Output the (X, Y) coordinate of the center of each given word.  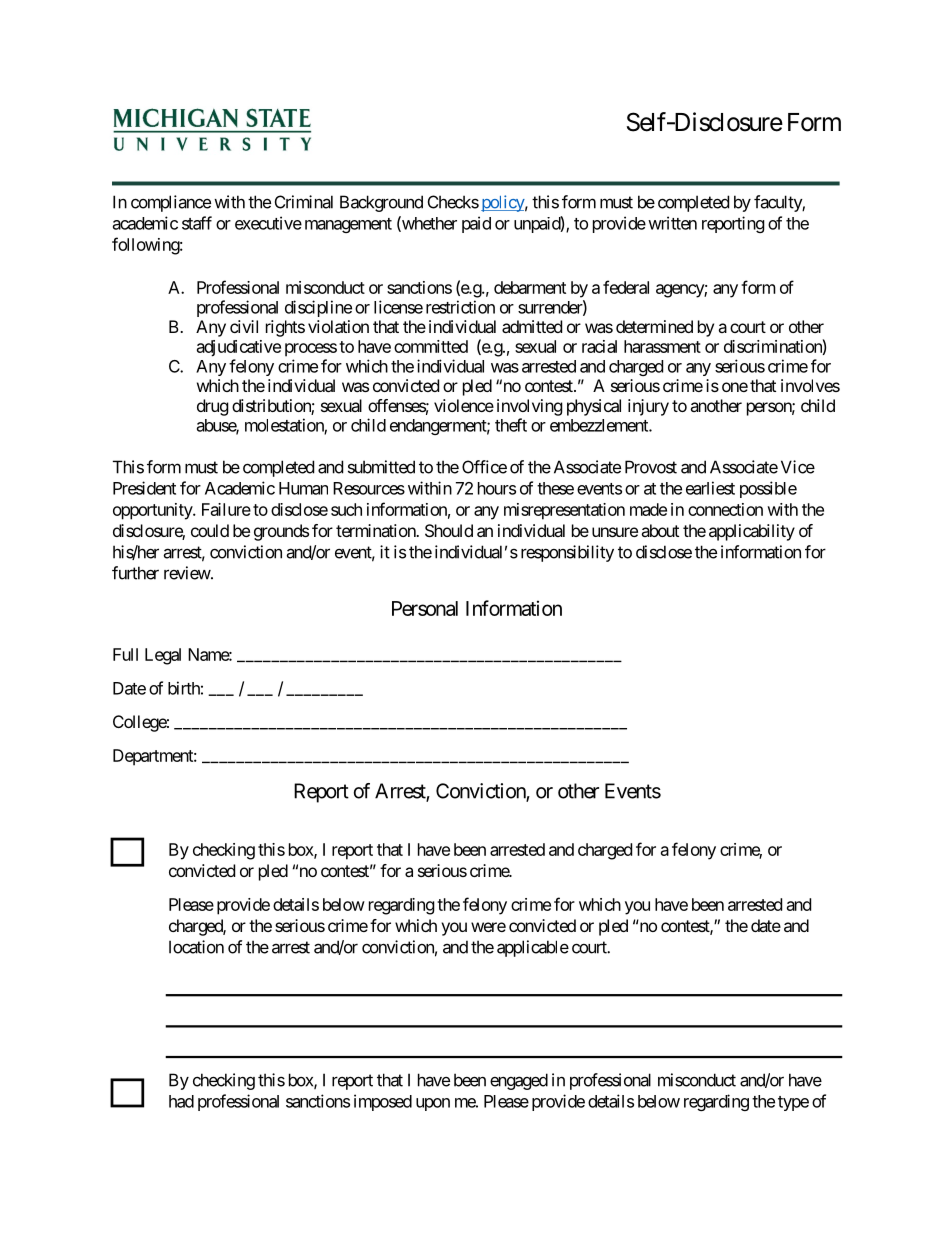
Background (381, 203)
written (672, 223)
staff (197, 223)
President (144, 488)
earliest (710, 488)
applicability (752, 532)
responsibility (567, 553)
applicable (533, 948)
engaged (519, 1081)
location (196, 947)
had (181, 1101)
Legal (163, 656)
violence (464, 405)
